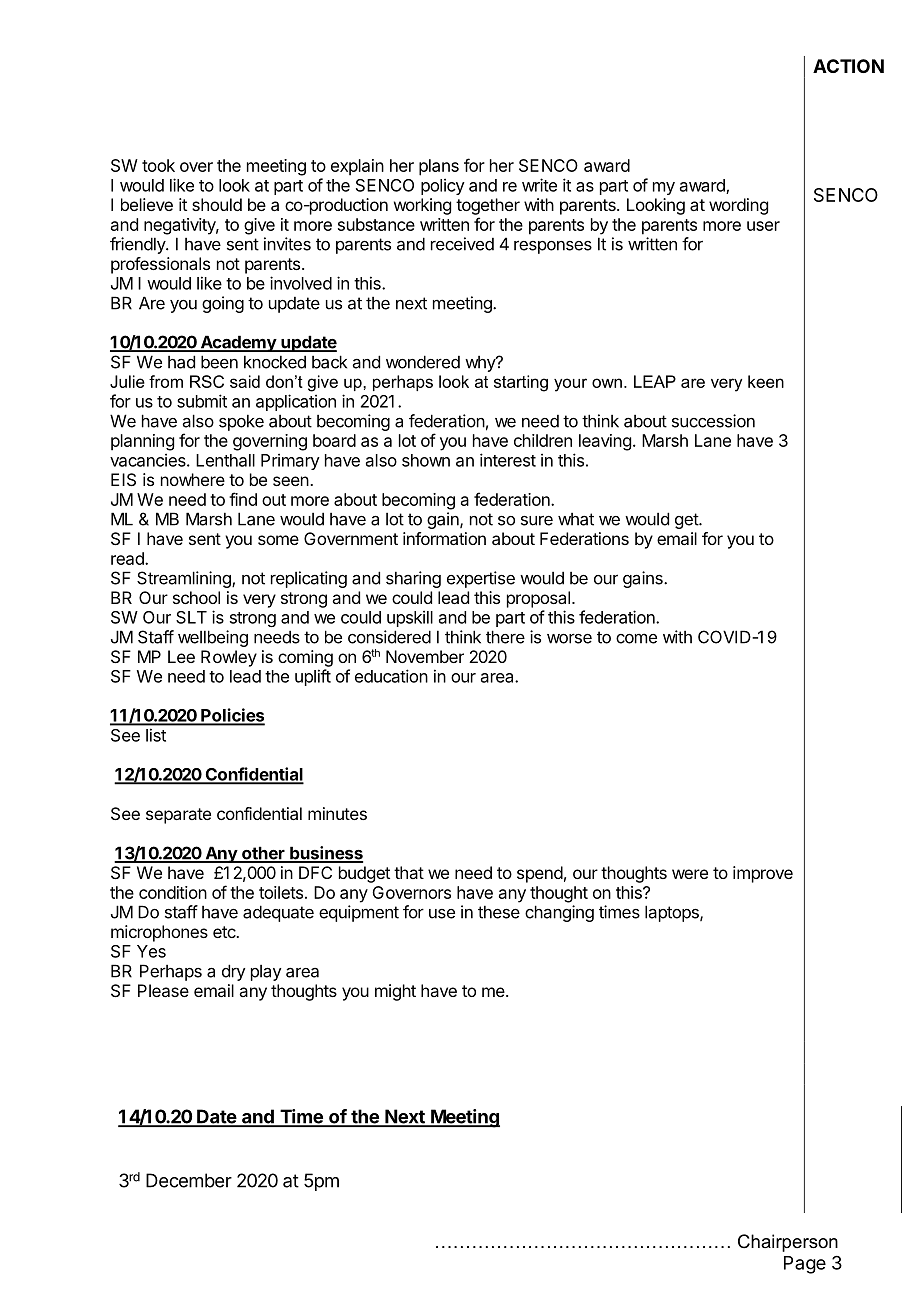 Image resolution: width=924 pixels, height=1307 pixels. I want to click on took, so click(158, 165).
